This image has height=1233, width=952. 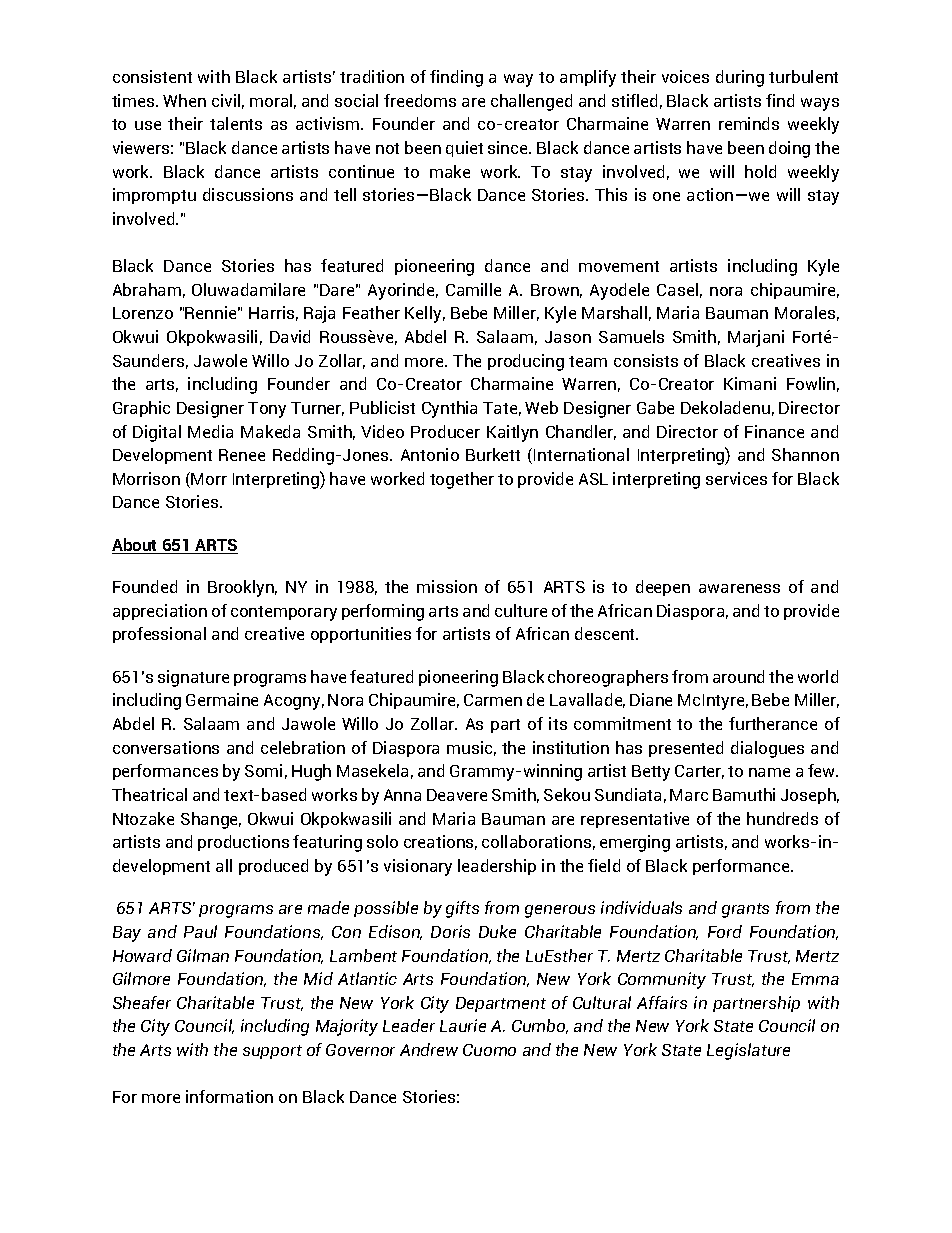 What do you see at coordinates (646, 360) in the image?
I see `consists` at bounding box center [646, 360].
